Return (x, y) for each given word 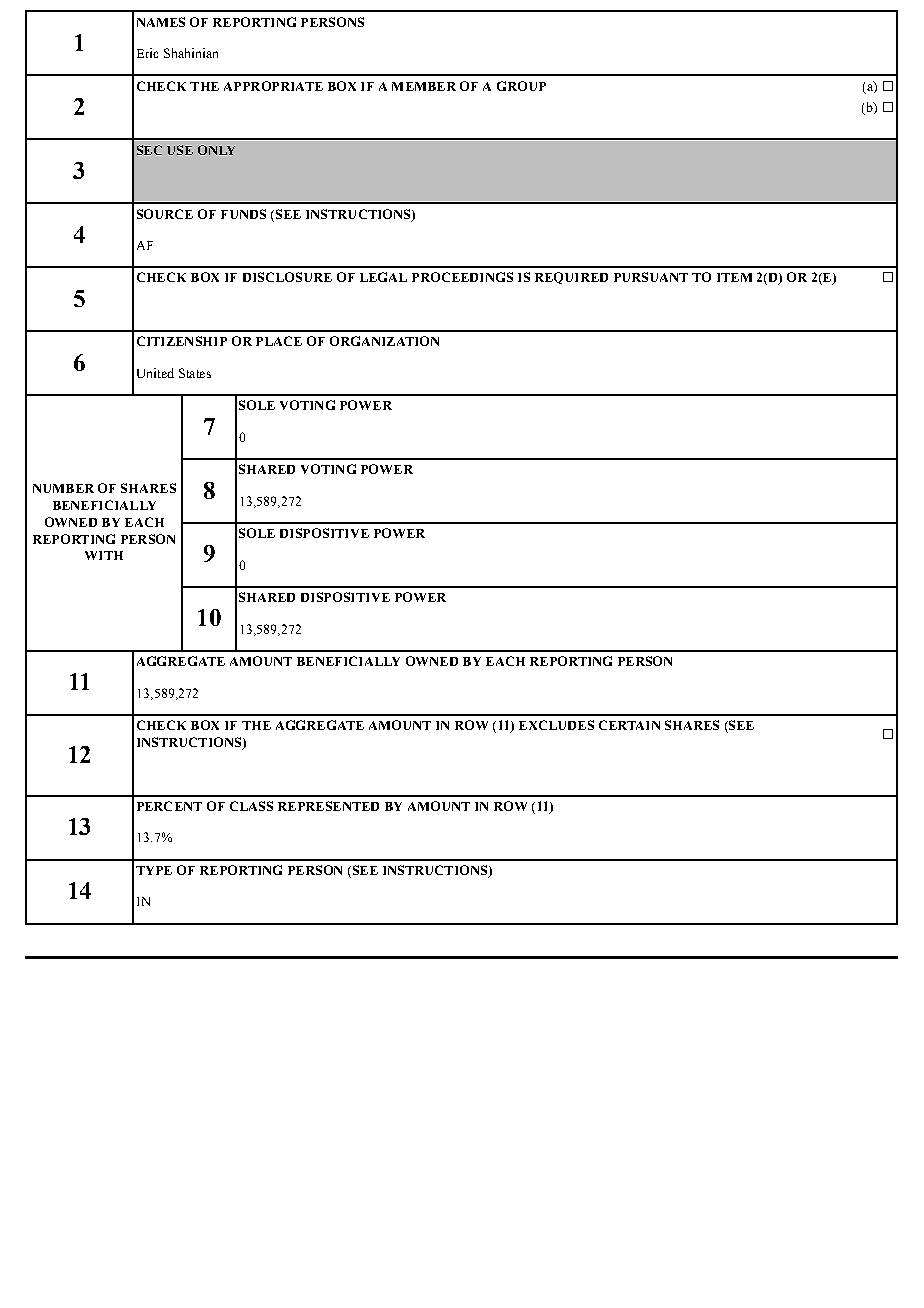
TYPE (154, 870)
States (195, 373)
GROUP (521, 86)
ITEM (734, 277)
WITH (104, 555)
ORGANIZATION (384, 341)
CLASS (251, 806)
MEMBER (424, 86)
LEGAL (383, 277)
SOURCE (165, 214)
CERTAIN (629, 725)
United (155, 373)
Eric (147, 53)
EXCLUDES (556, 725)
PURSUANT (651, 277)
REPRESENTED (328, 806)
